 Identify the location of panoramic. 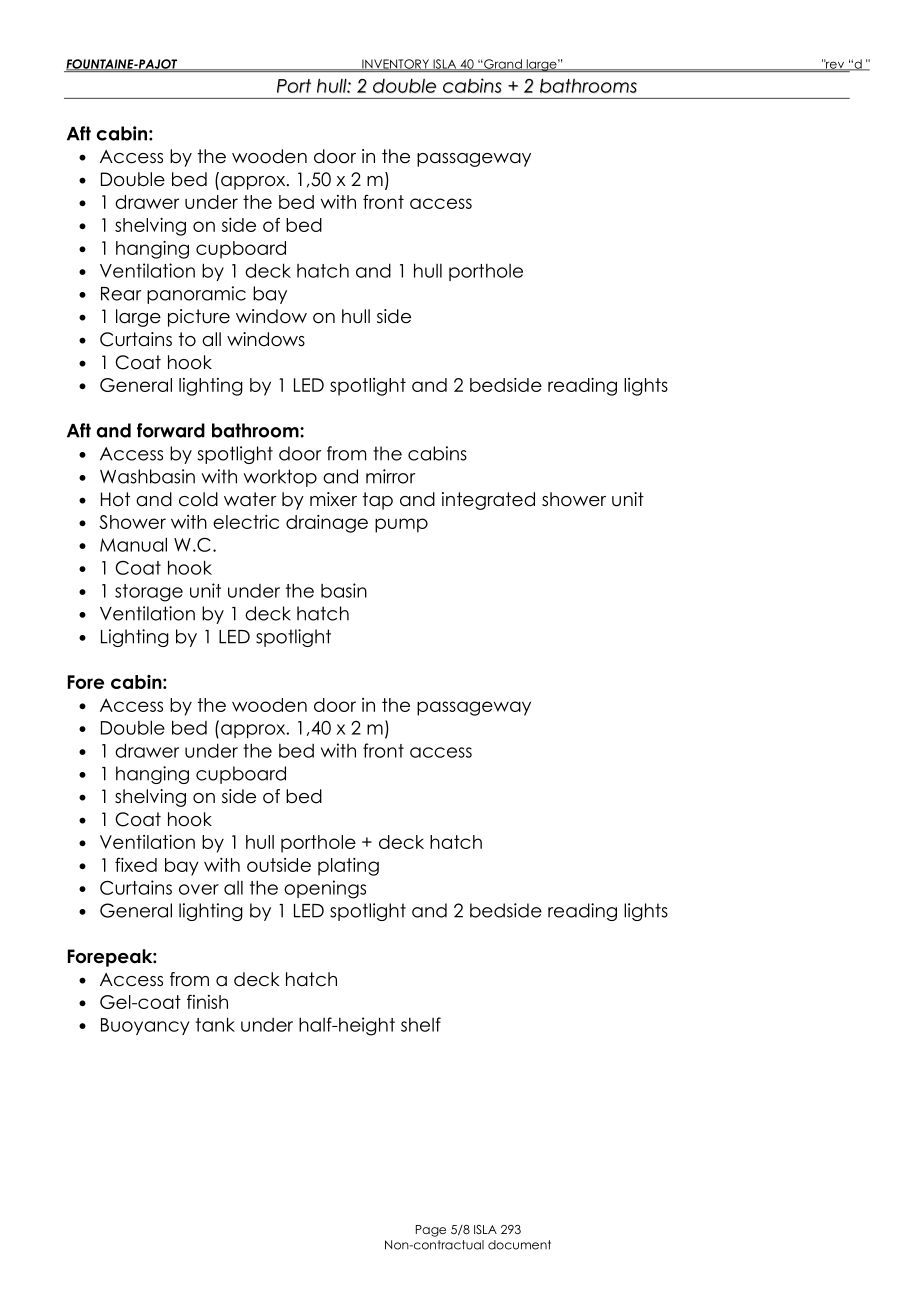
(196, 295).
